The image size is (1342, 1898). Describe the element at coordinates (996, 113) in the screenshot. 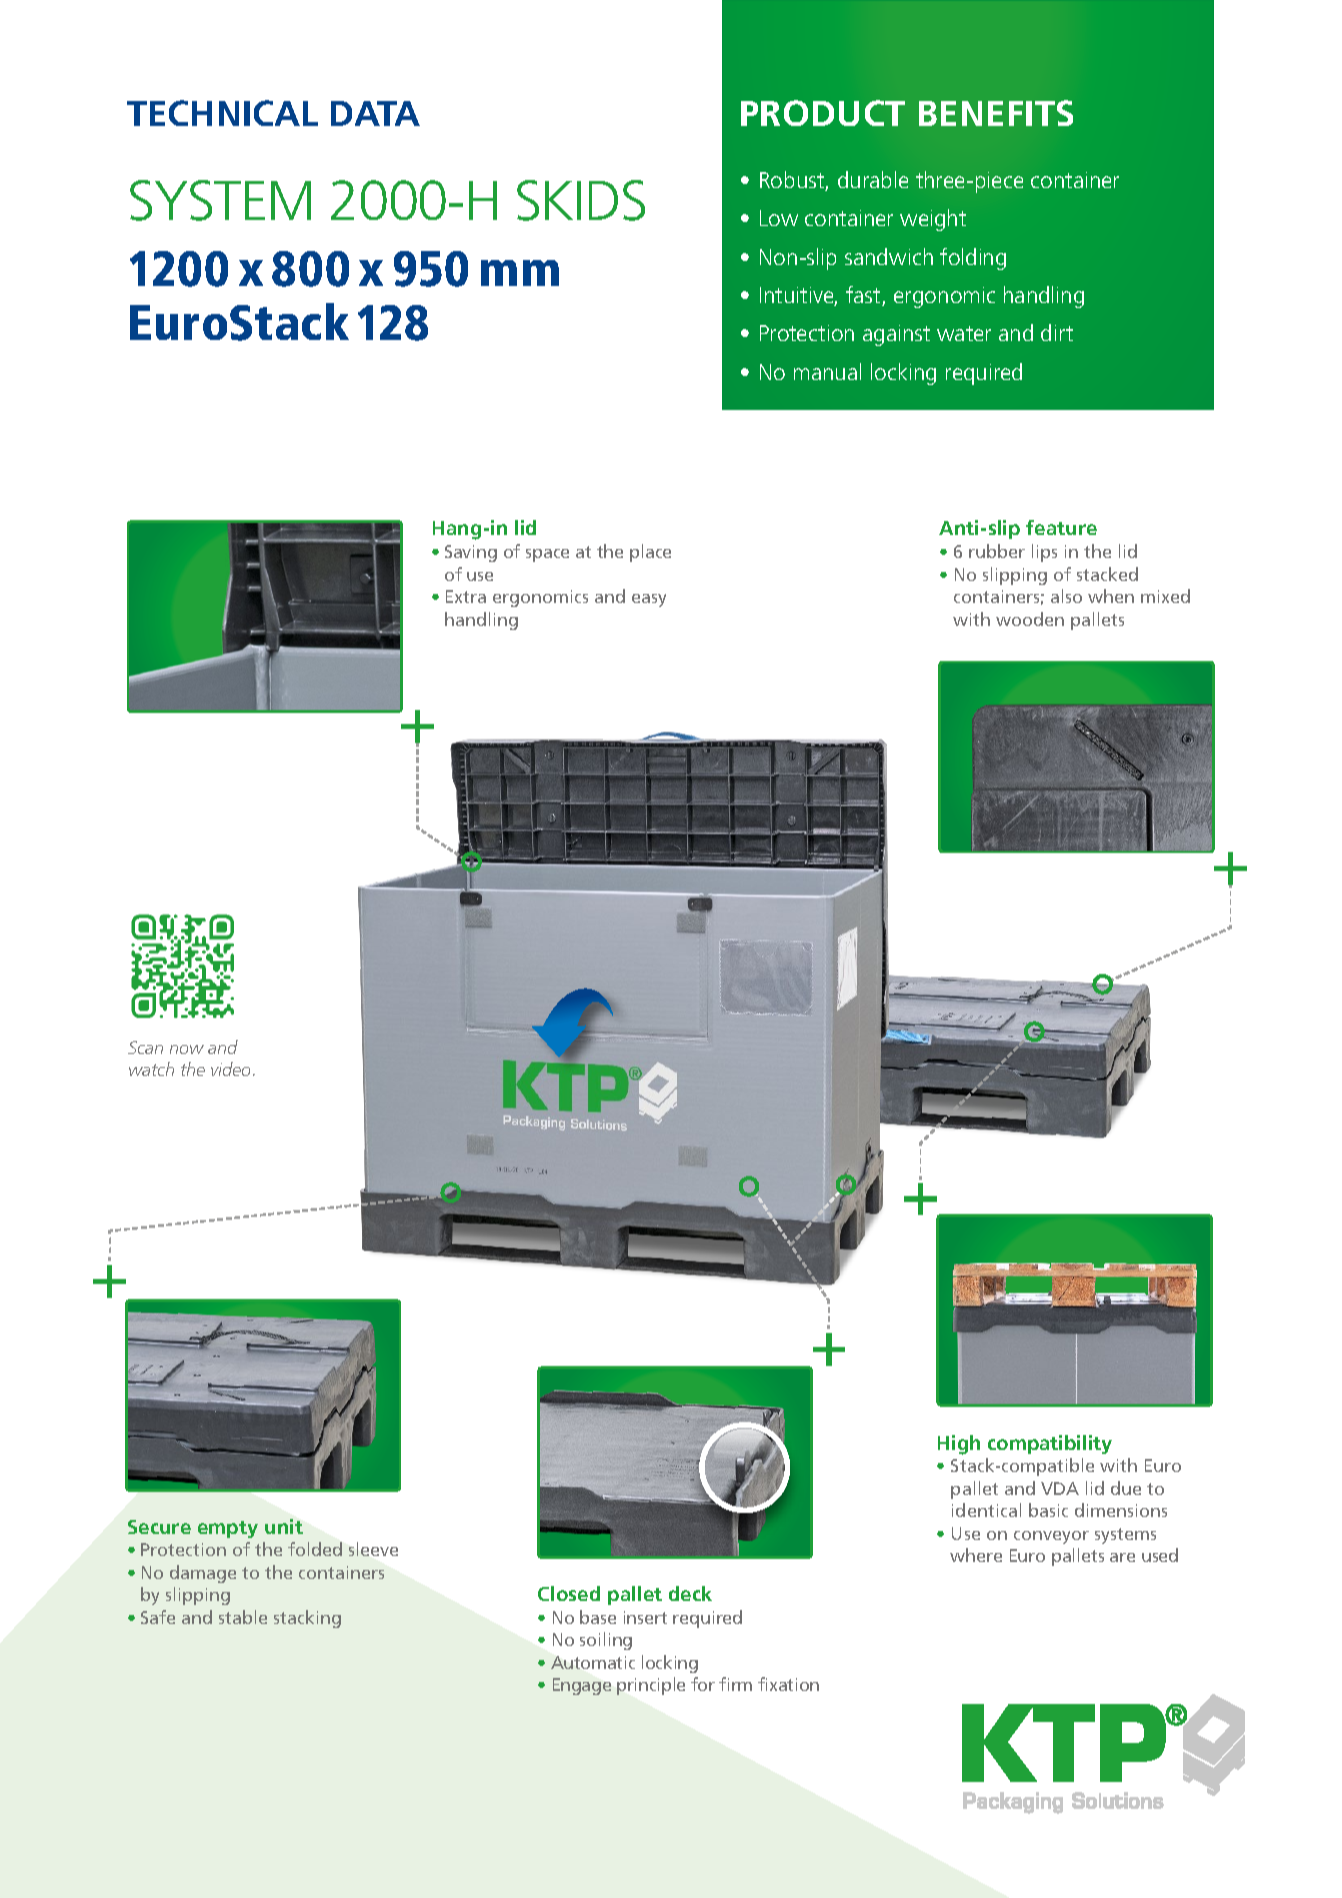

I see `BENEFITS` at that location.
